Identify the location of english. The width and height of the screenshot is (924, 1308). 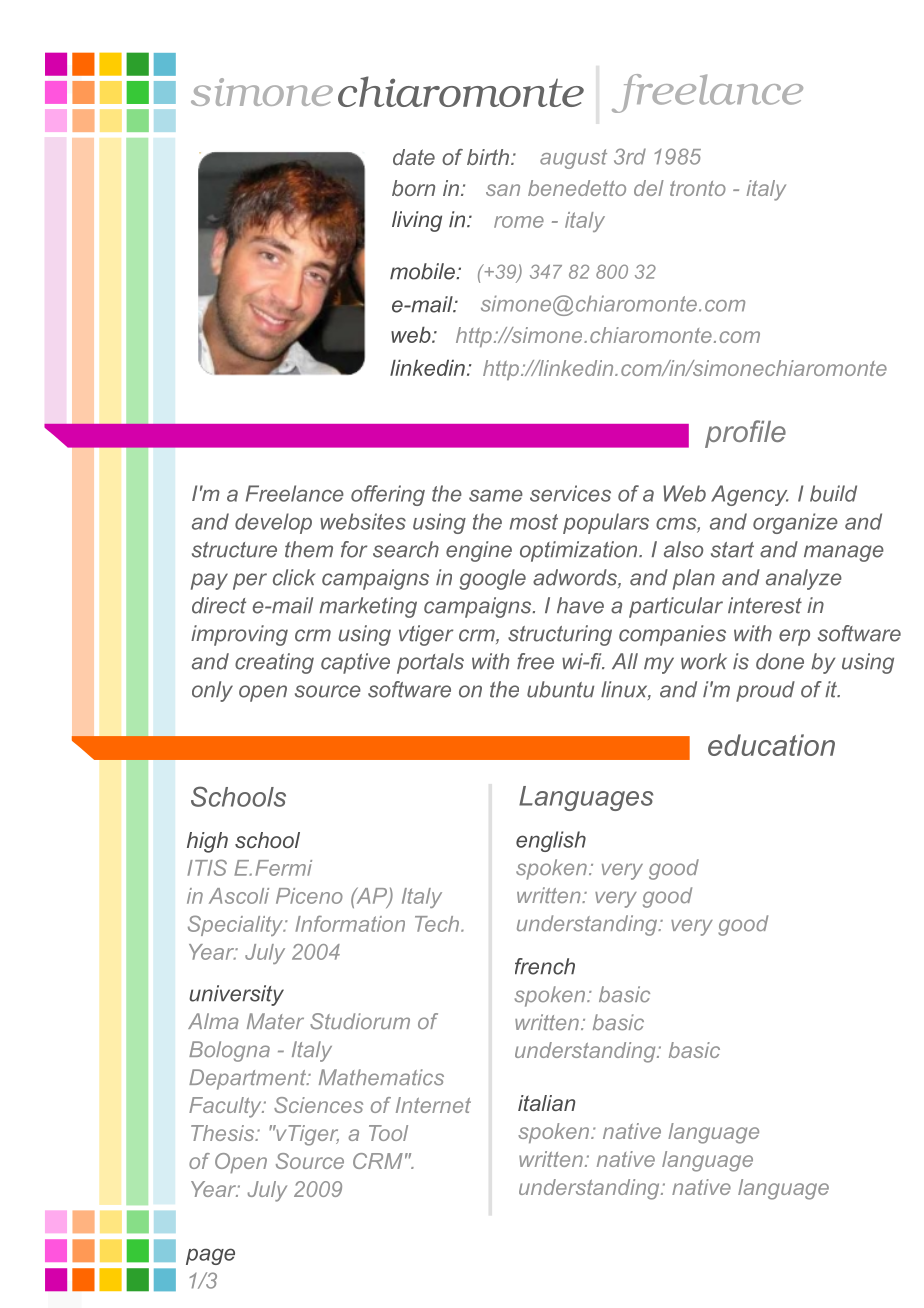
(551, 841).
